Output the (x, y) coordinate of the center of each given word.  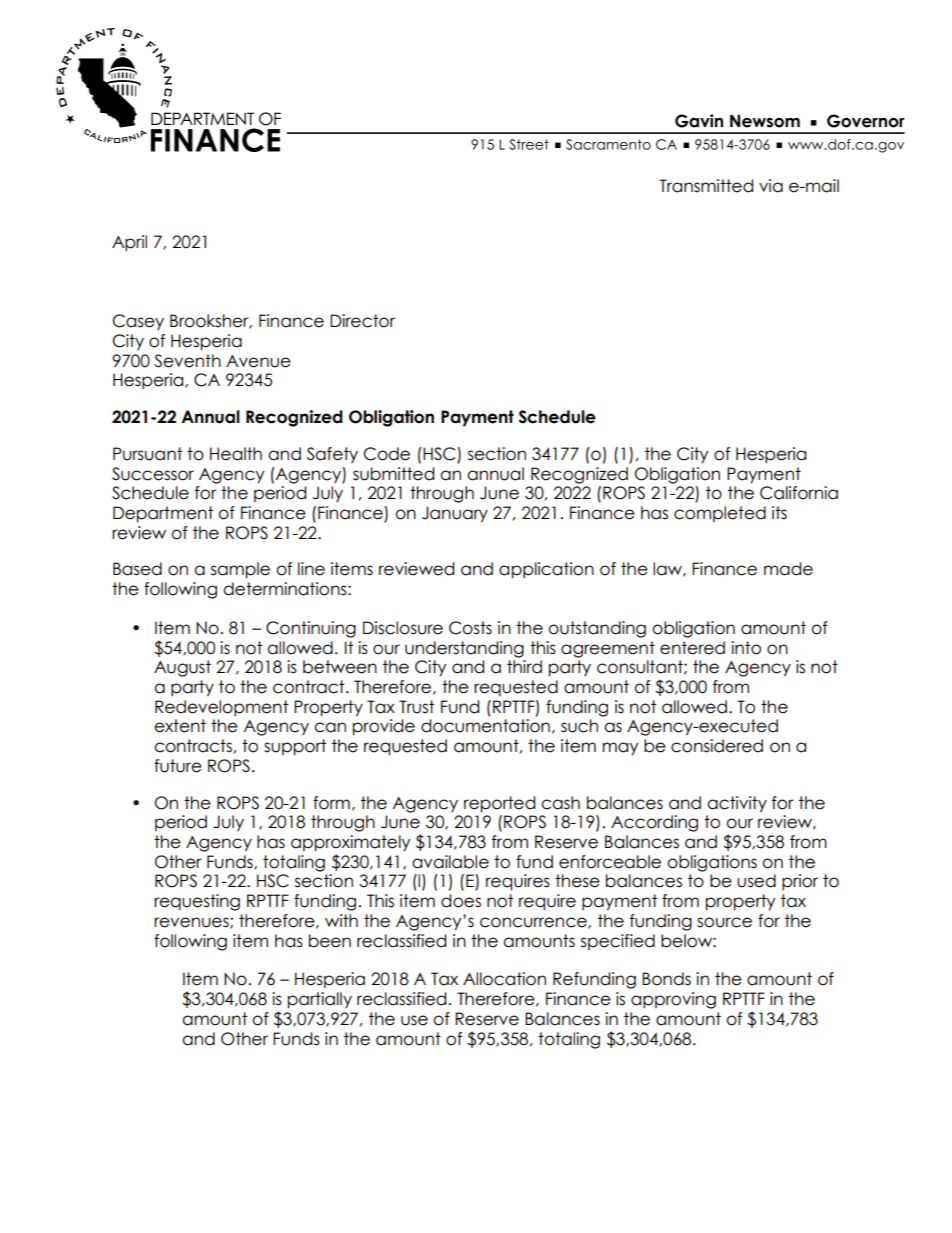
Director (362, 321)
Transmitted (706, 186)
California (799, 493)
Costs (470, 628)
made (788, 569)
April (129, 243)
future (178, 766)
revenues (192, 923)
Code (387, 454)
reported (499, 804)
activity (737, 804)
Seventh (187, 361)
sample (240, 570)
